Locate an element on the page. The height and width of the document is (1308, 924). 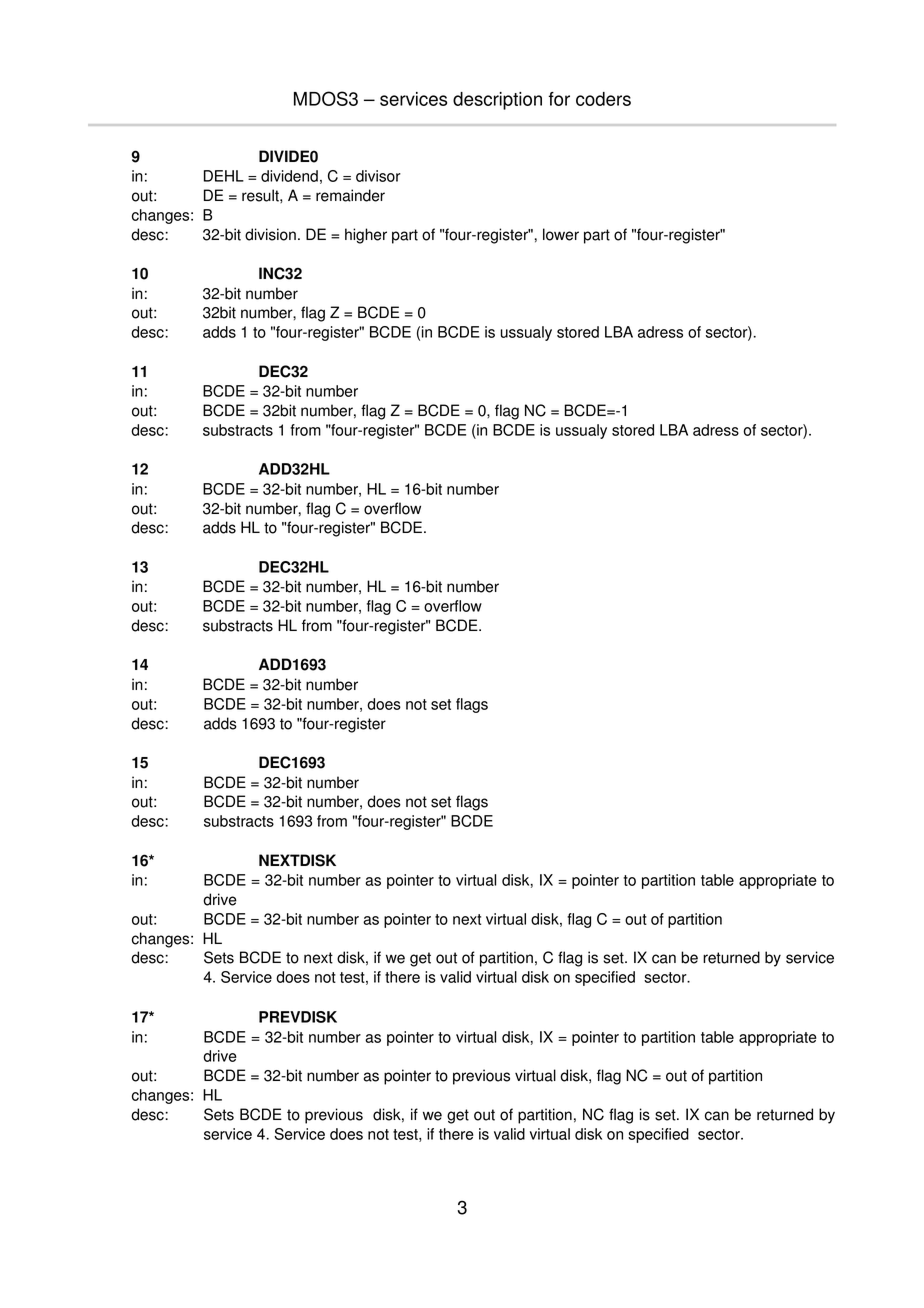
for is located at coordinates (559, 99).
